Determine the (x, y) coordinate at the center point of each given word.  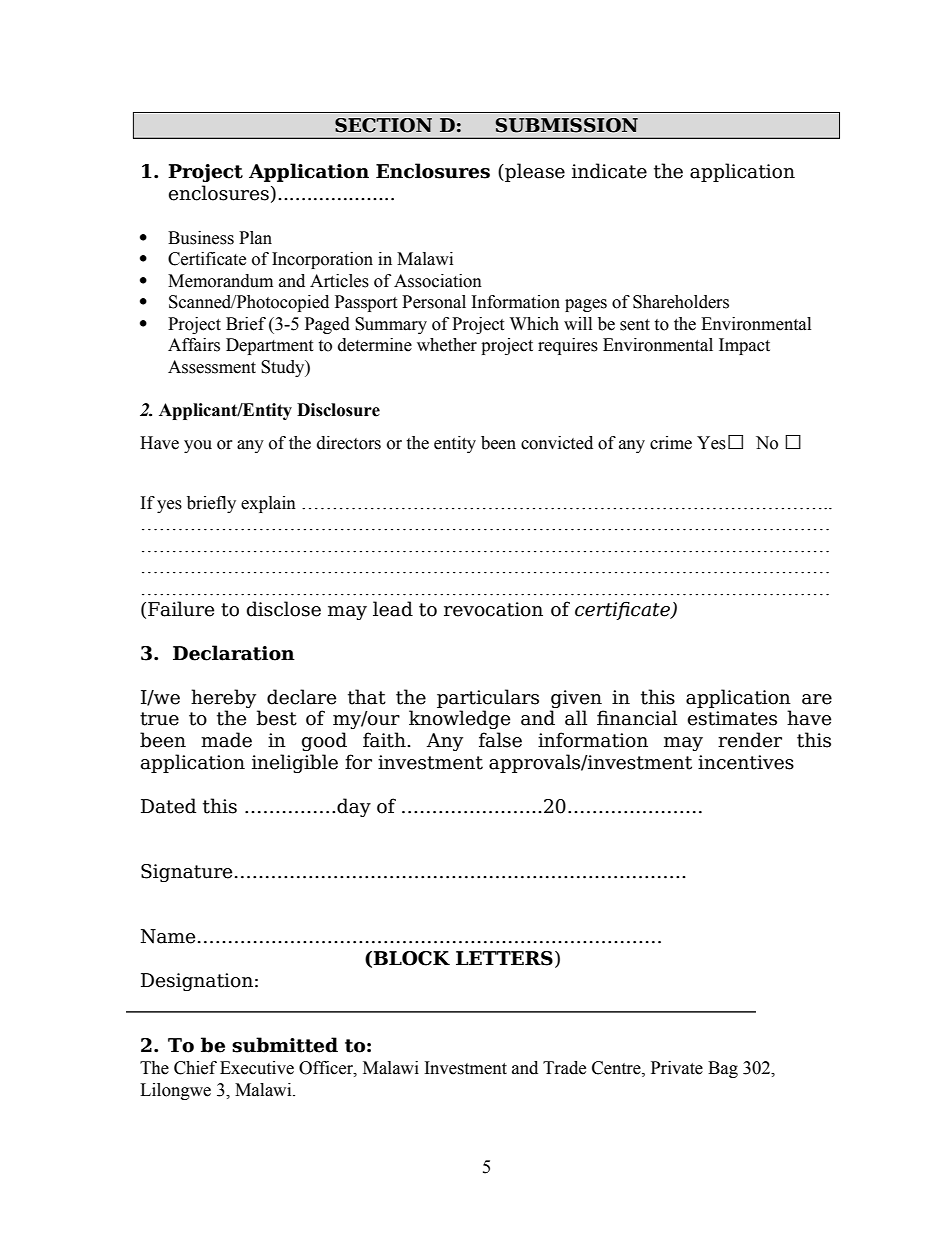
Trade (564, 1068)
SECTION (383, 125)
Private (677, 1068)
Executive (257, 1068)
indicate (609, 171)
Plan (255, 238)
